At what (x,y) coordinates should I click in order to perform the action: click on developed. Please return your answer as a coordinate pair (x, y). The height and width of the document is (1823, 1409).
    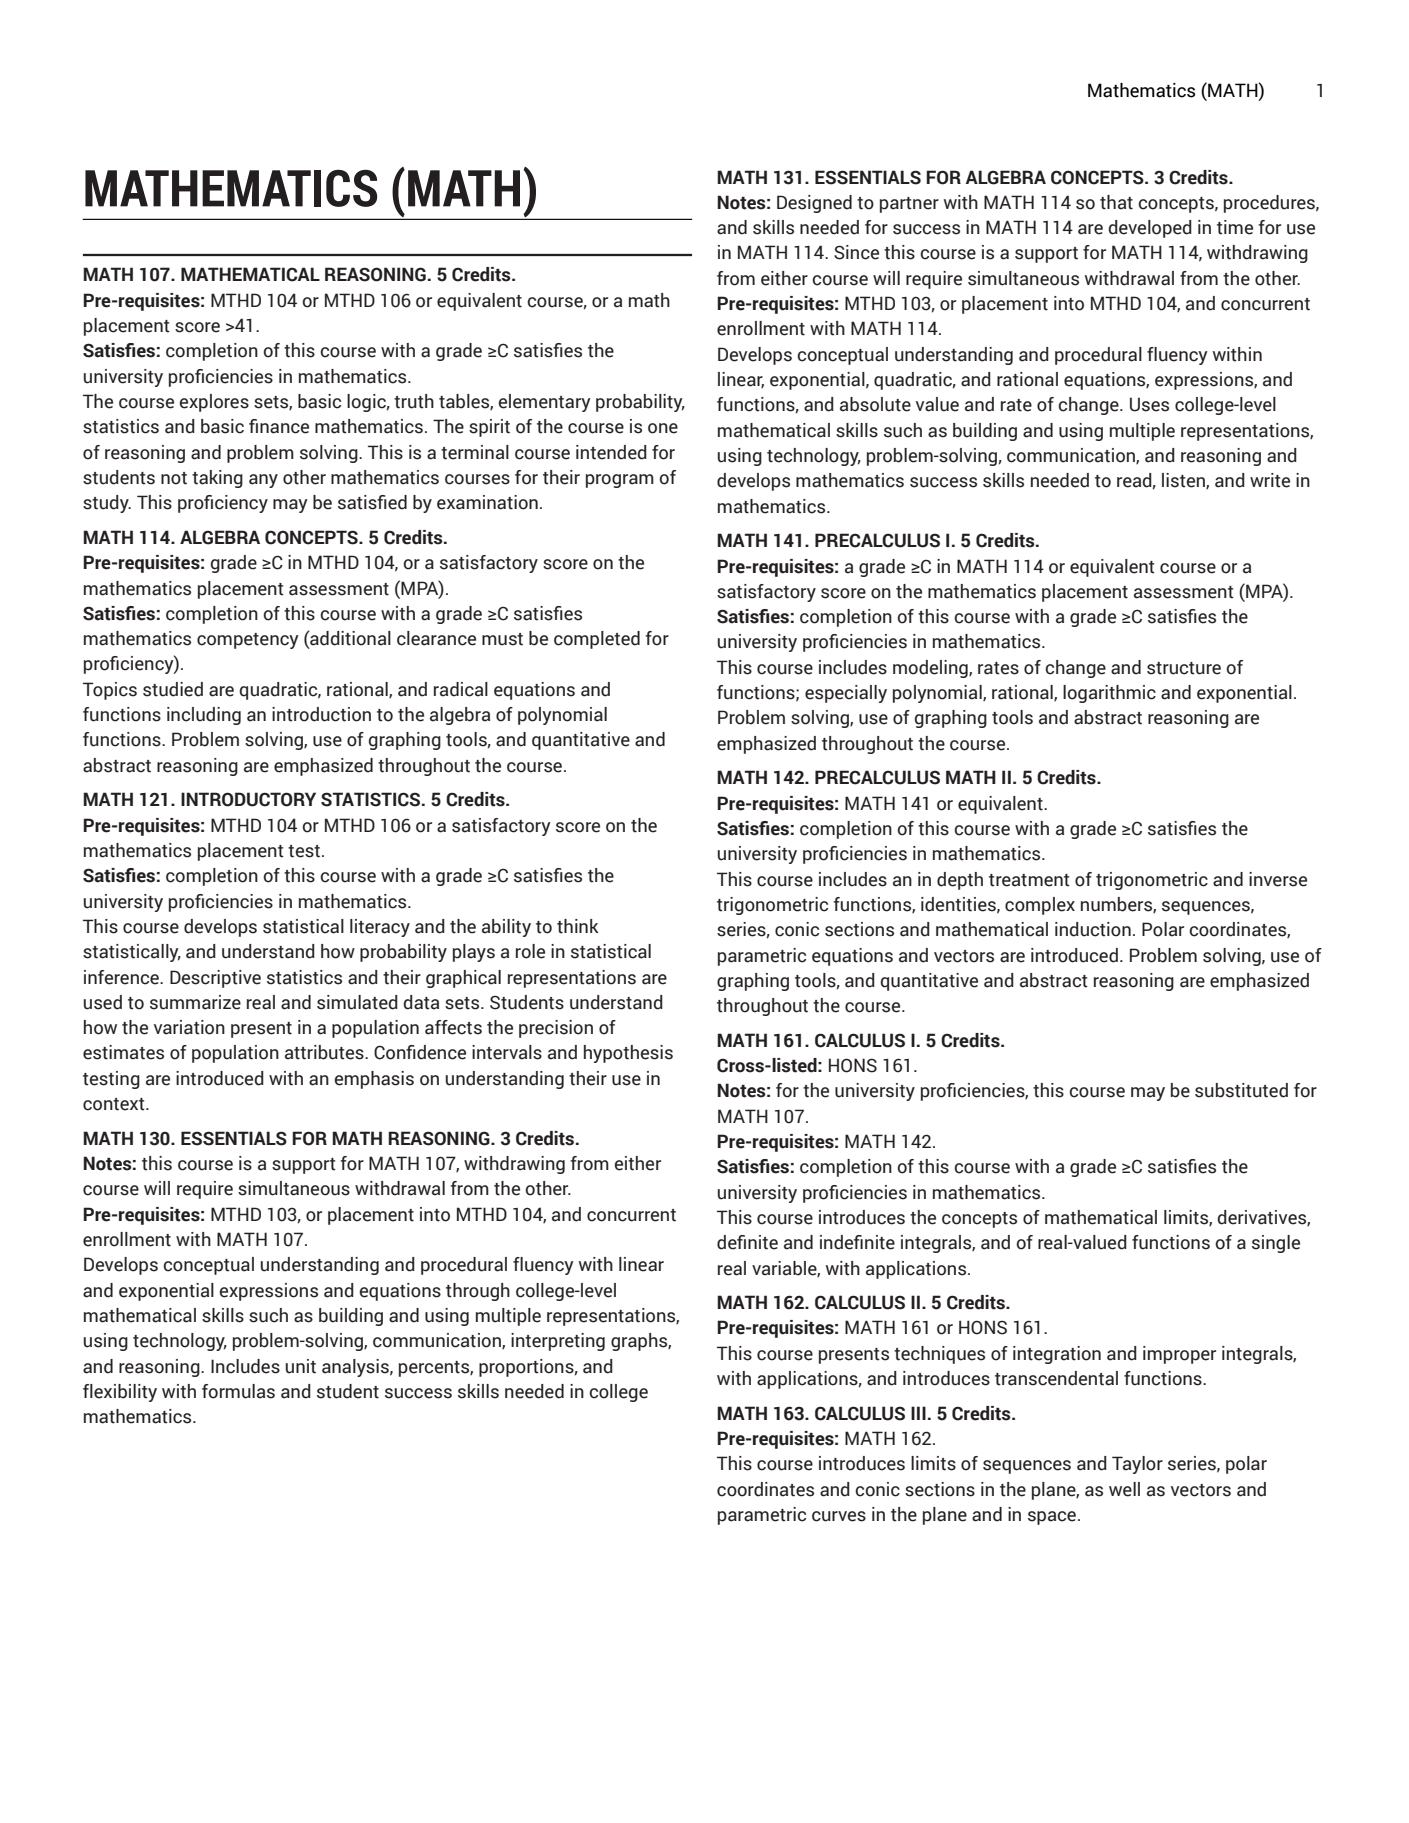
    Looking at the image, I should click on (1150, 229).
